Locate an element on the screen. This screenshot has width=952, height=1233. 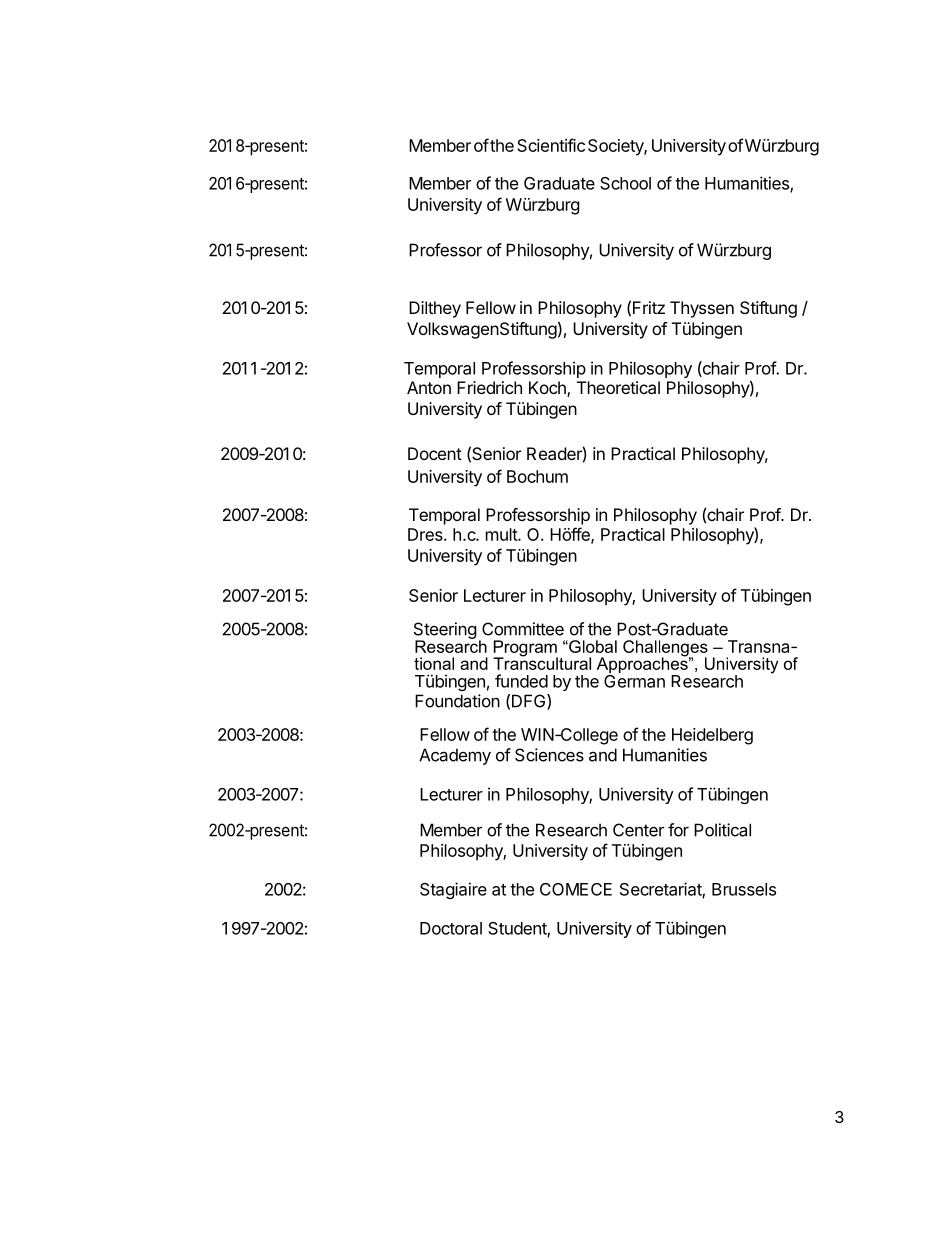
Fritz is located at coordinates (649, 307).
